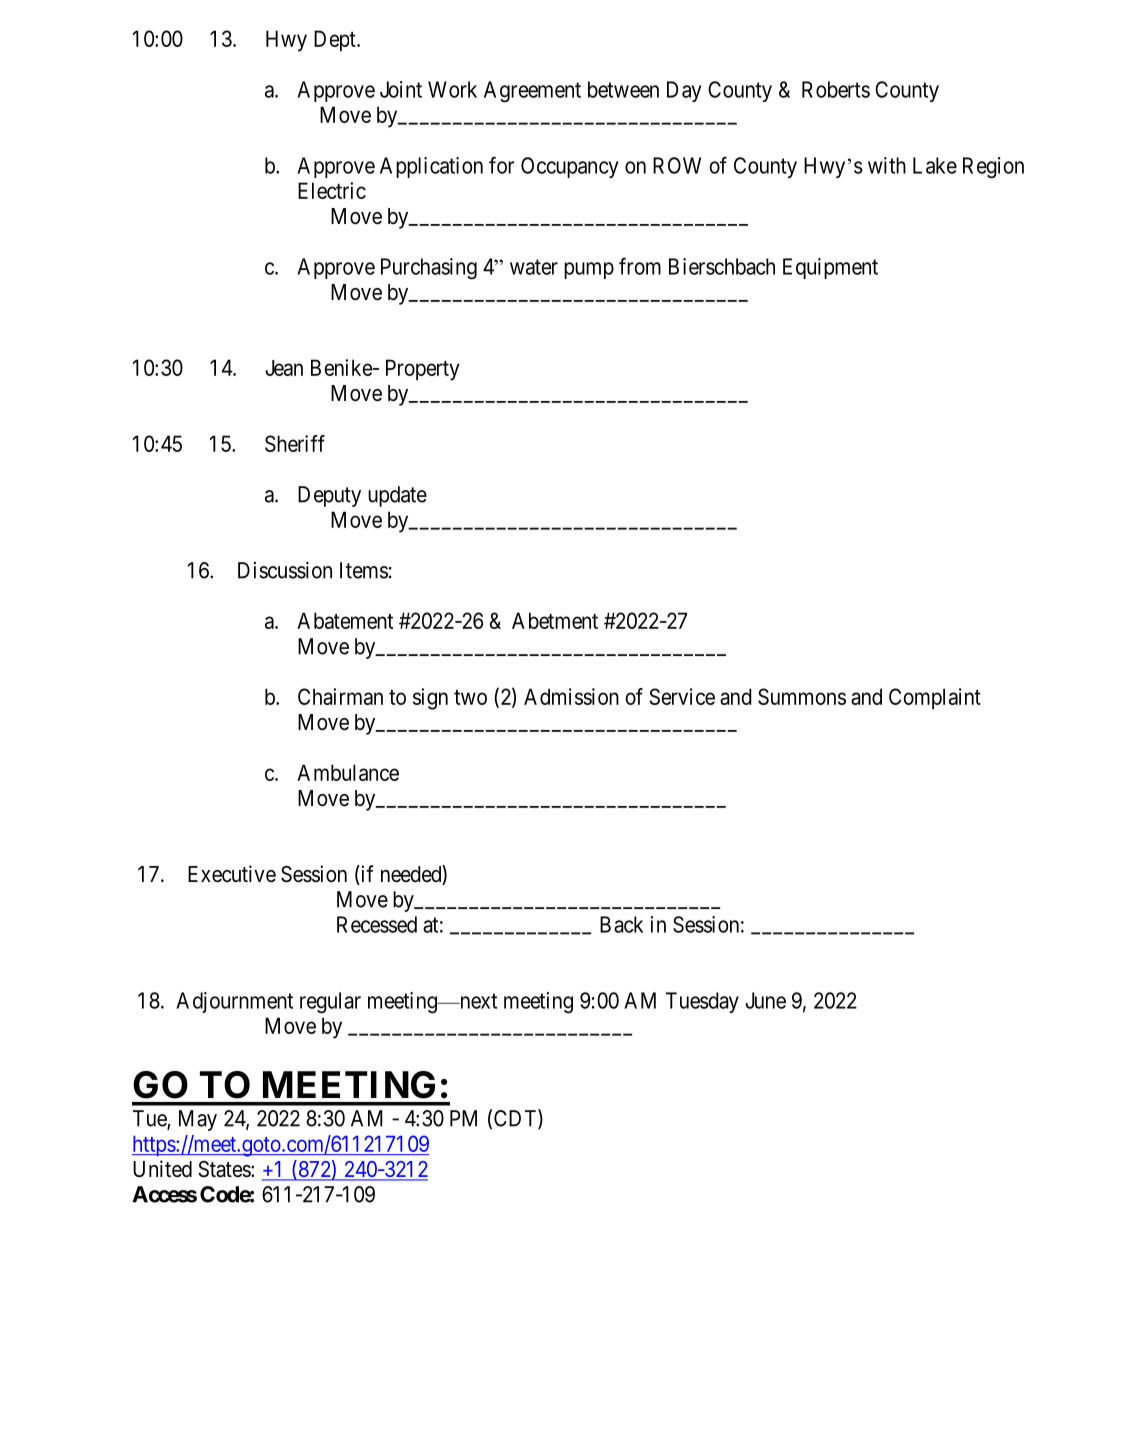 The width and height of the document is (1122, 1452). I want to click on Sheriff, so click(295, 443).
